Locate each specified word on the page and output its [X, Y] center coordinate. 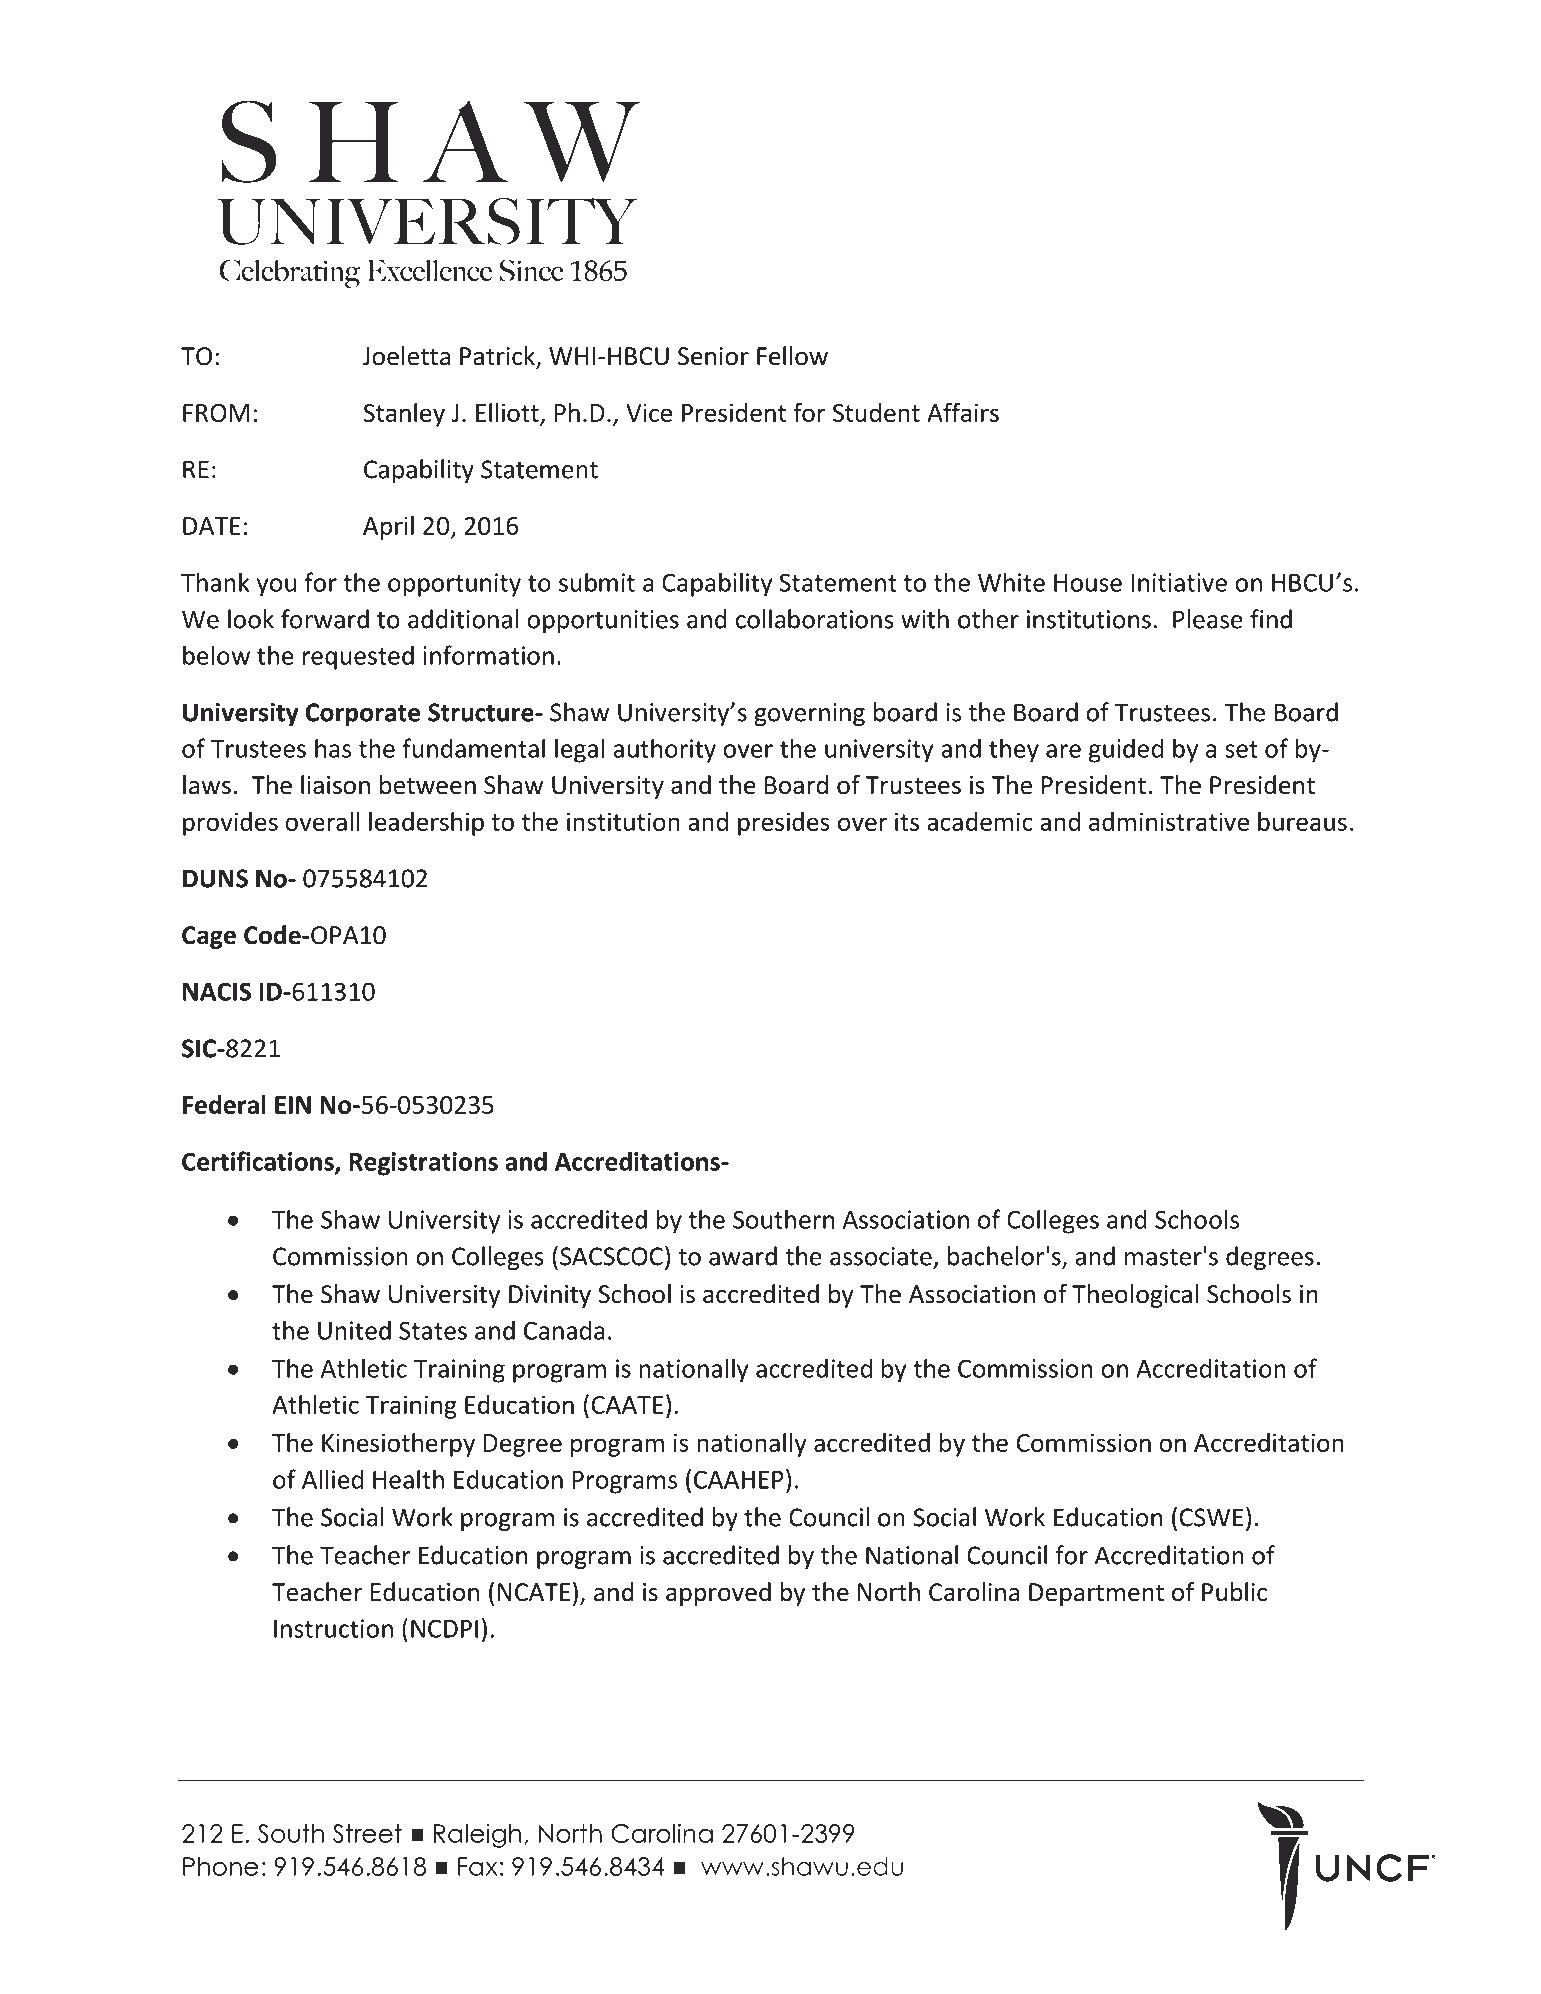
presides [784, 824]
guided [1126, 750]
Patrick [498, 357]
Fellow [792, 356]
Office [836, 199]
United [354, 1330]
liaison [335, 785]
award [743, 1256]
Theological [1135, 1296]
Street [367, 1833]
